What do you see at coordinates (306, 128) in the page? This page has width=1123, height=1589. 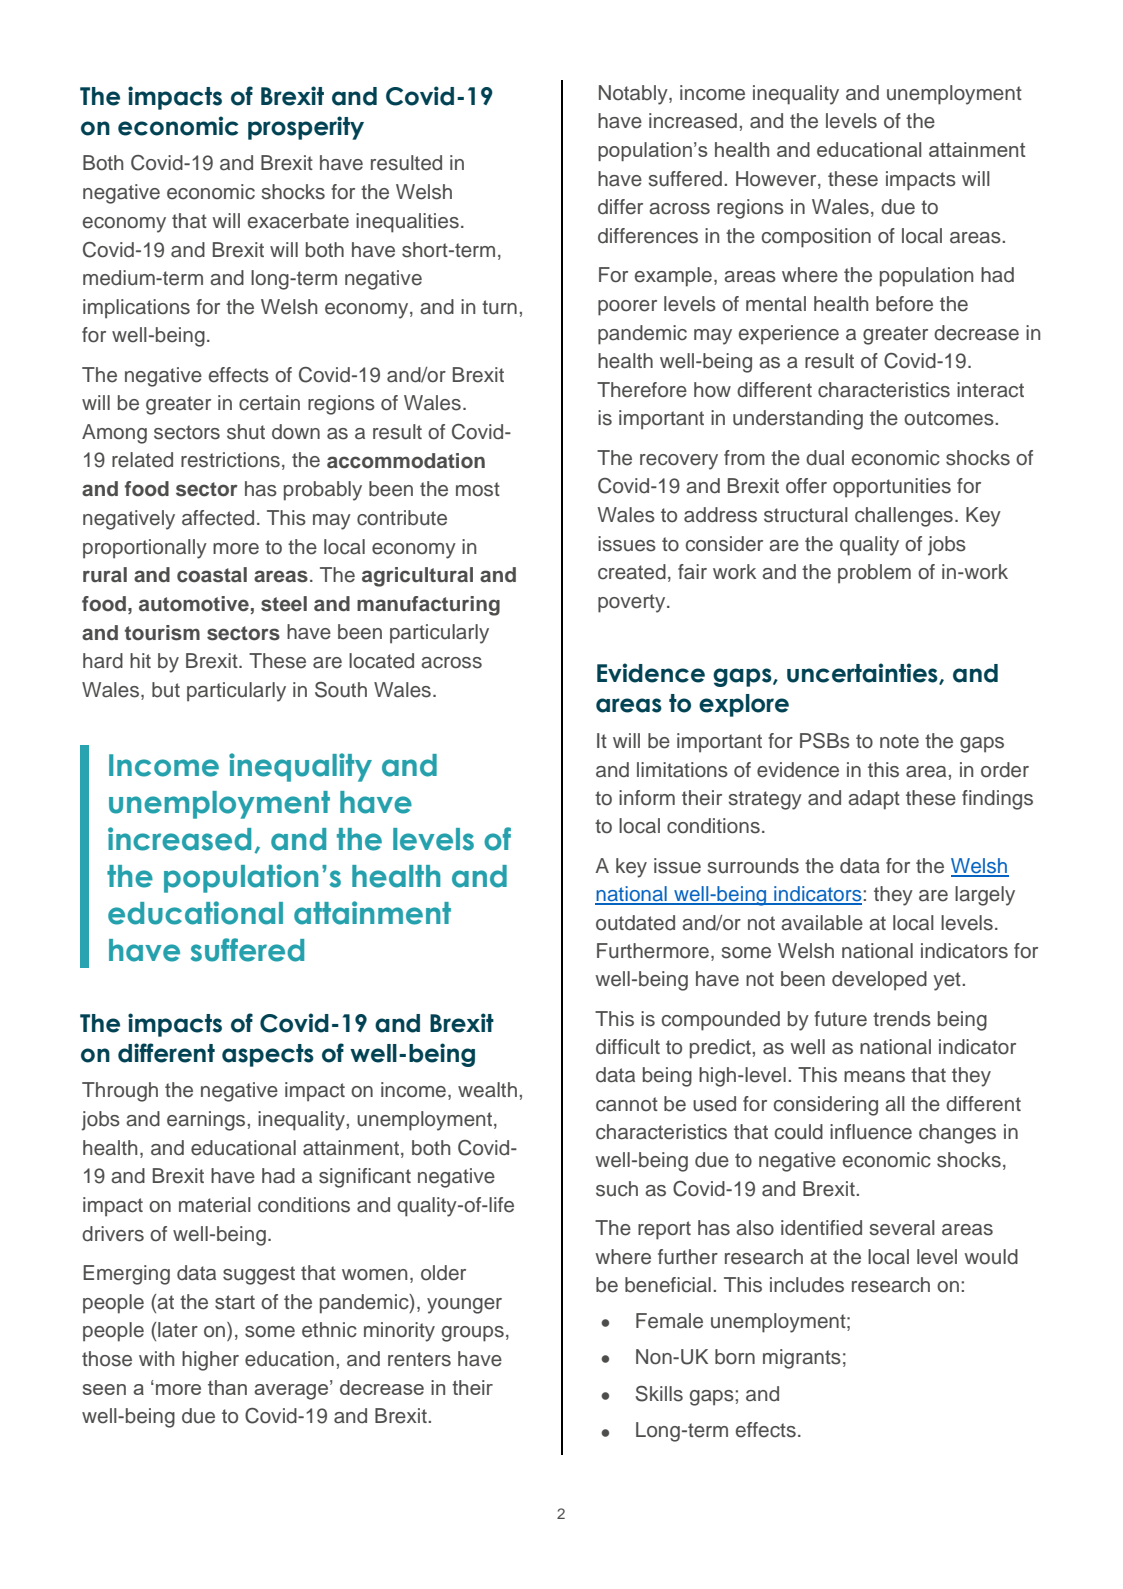 I see `prosperity` at bounding box center [306, 128].
